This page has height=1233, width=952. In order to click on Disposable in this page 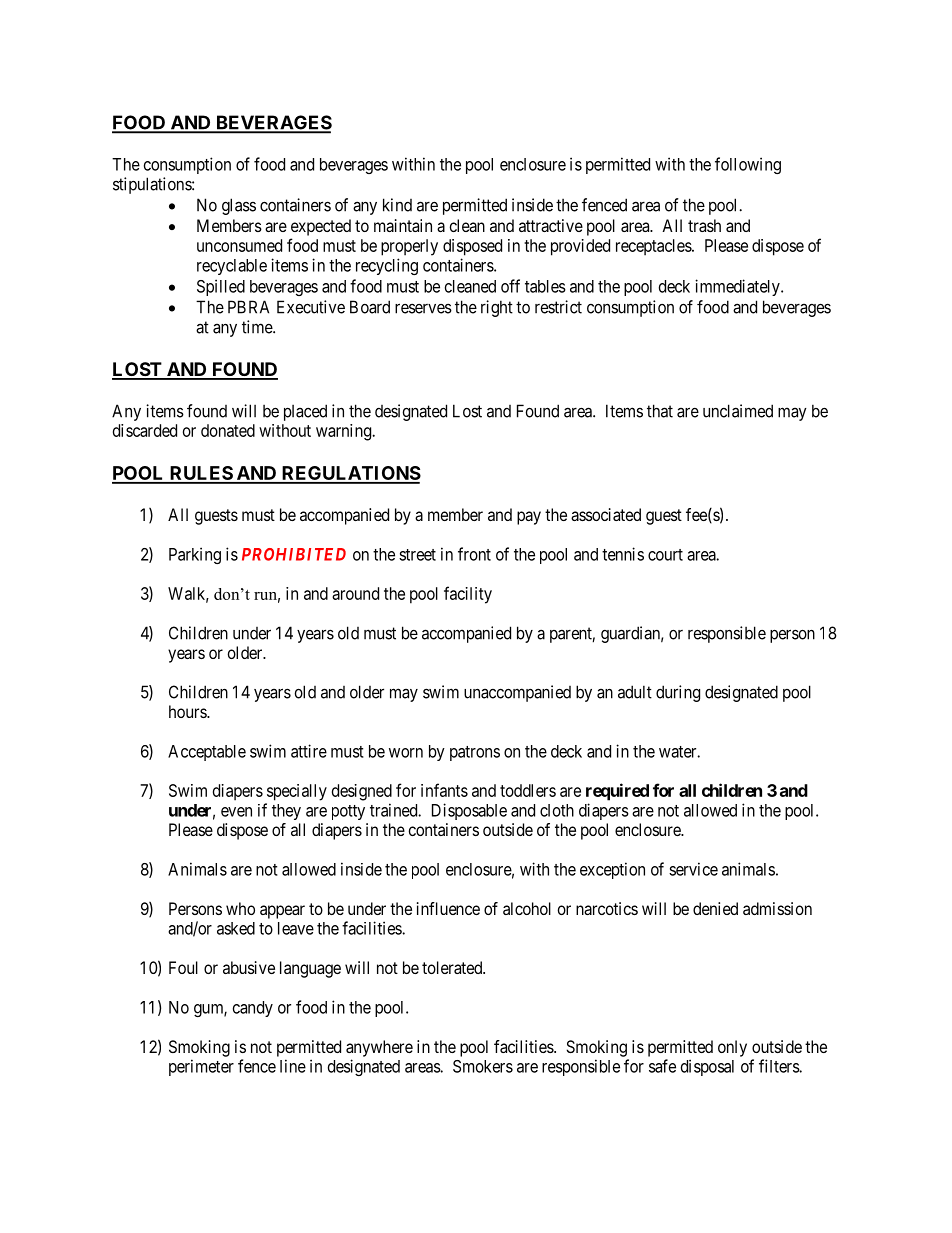, I will do `click(469, 811)`.
